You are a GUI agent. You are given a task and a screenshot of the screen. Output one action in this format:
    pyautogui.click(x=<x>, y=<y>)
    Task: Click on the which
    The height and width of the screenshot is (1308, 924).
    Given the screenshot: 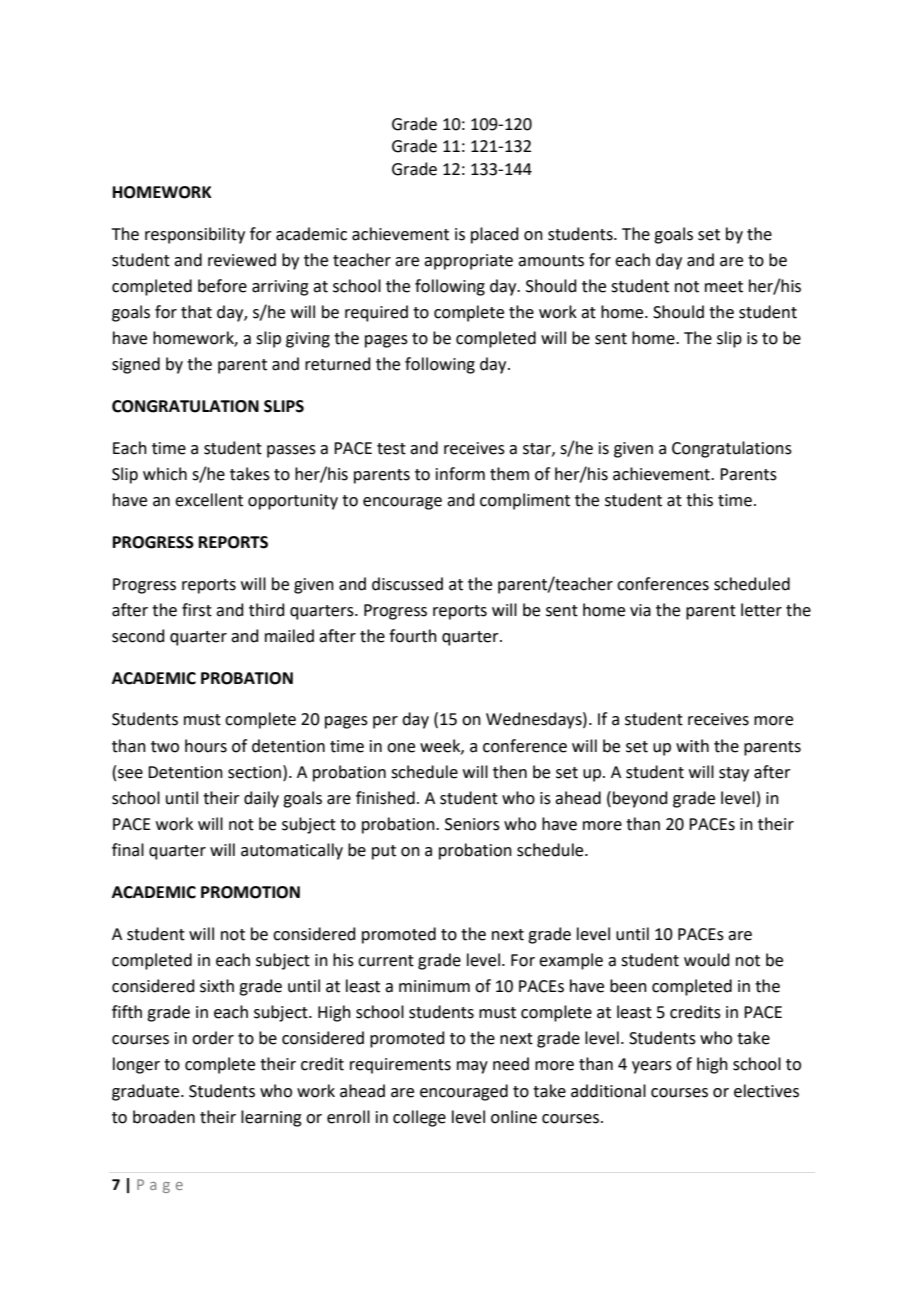 What is the action you would take?
    pyautogui.click(x=165, y=474)
